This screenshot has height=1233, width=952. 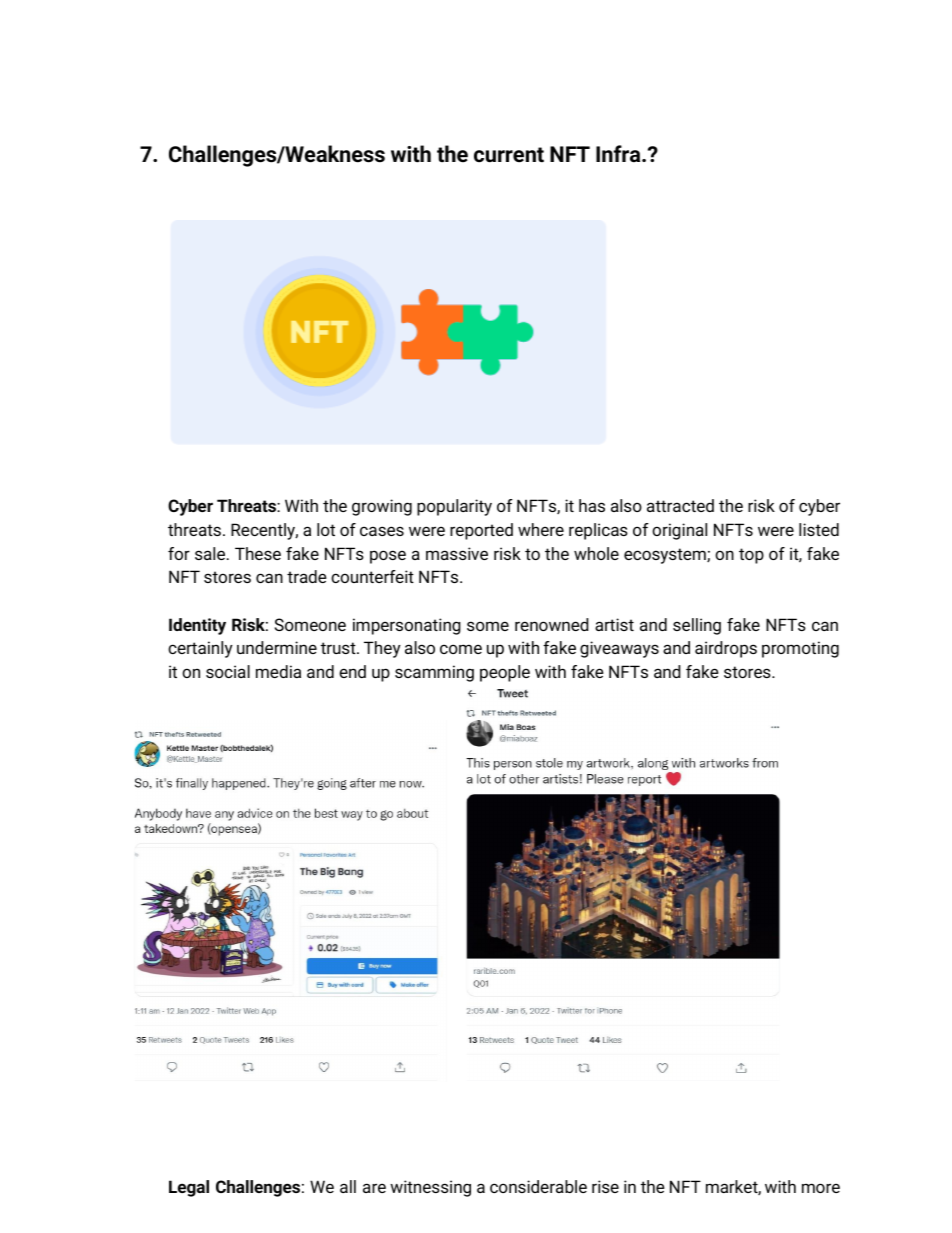 What do you see at coordinates (505, 673) in the screenshot?
I see `people` at bounding box center [505, 673].
